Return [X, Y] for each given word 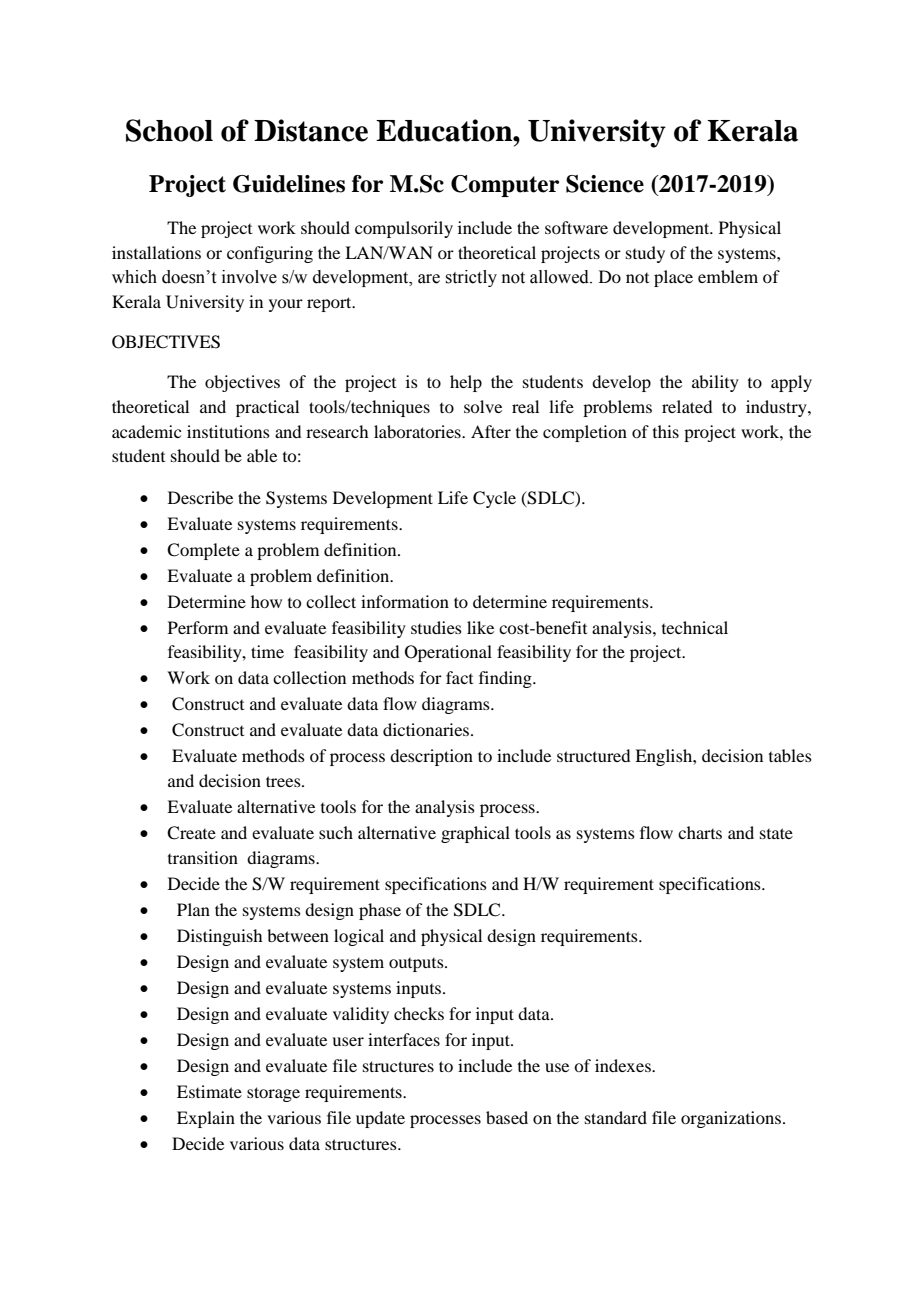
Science [605, 184]
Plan [193, 909]
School [169, 130]
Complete [203, 551]
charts [700, 832]
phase [380, 911]
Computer [505, 186]
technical [695, 627]
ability [715, 383]
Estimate [209, 1091]
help [466, 383]
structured [593, 755]
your [286, 305]
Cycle [494, 499]
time [267, 651]
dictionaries [427, 729]
